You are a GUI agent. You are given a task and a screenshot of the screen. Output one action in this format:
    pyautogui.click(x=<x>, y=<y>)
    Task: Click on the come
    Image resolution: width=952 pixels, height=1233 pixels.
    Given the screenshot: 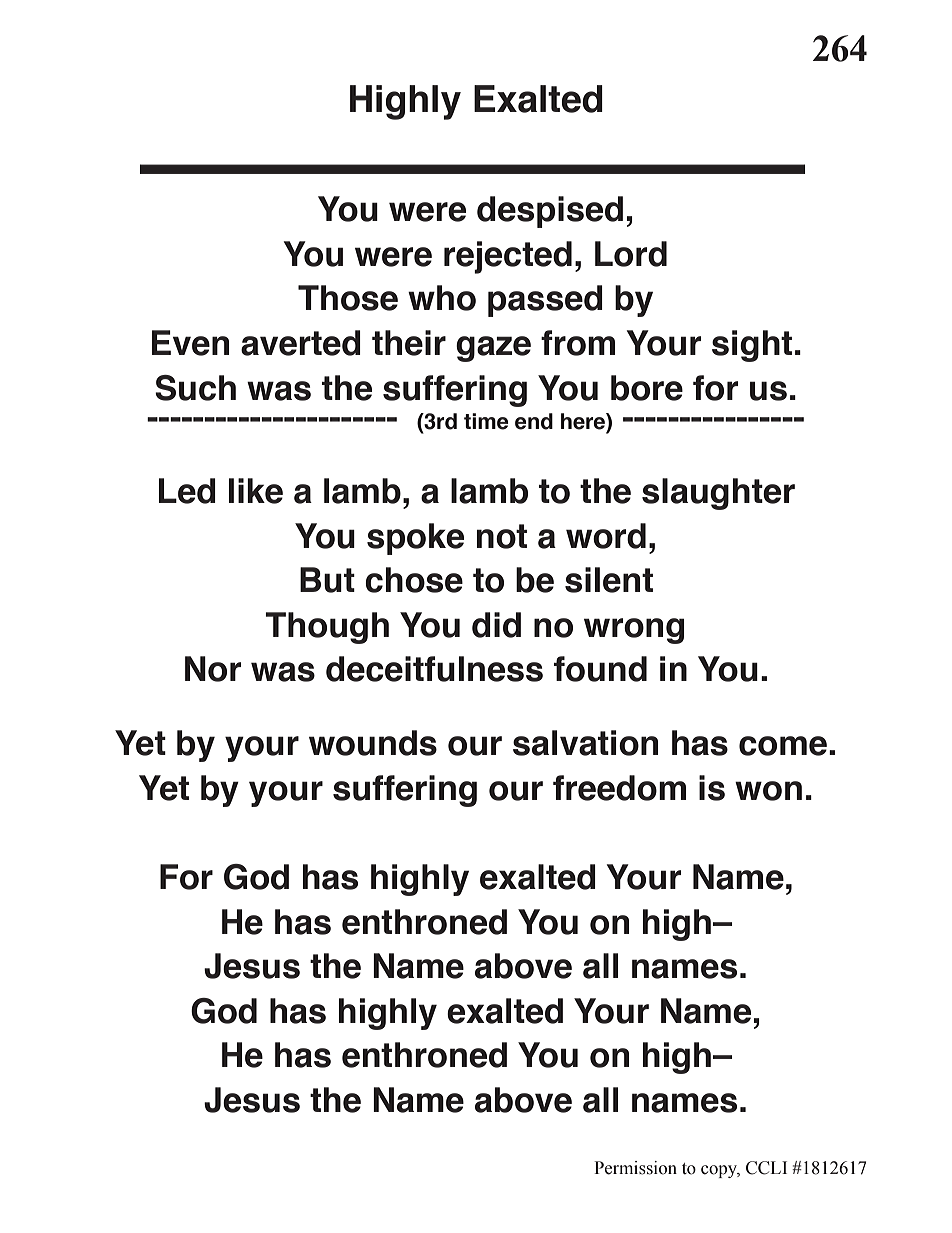 What is the action you would take?
    pyautogui.click(x=783, y=746)
